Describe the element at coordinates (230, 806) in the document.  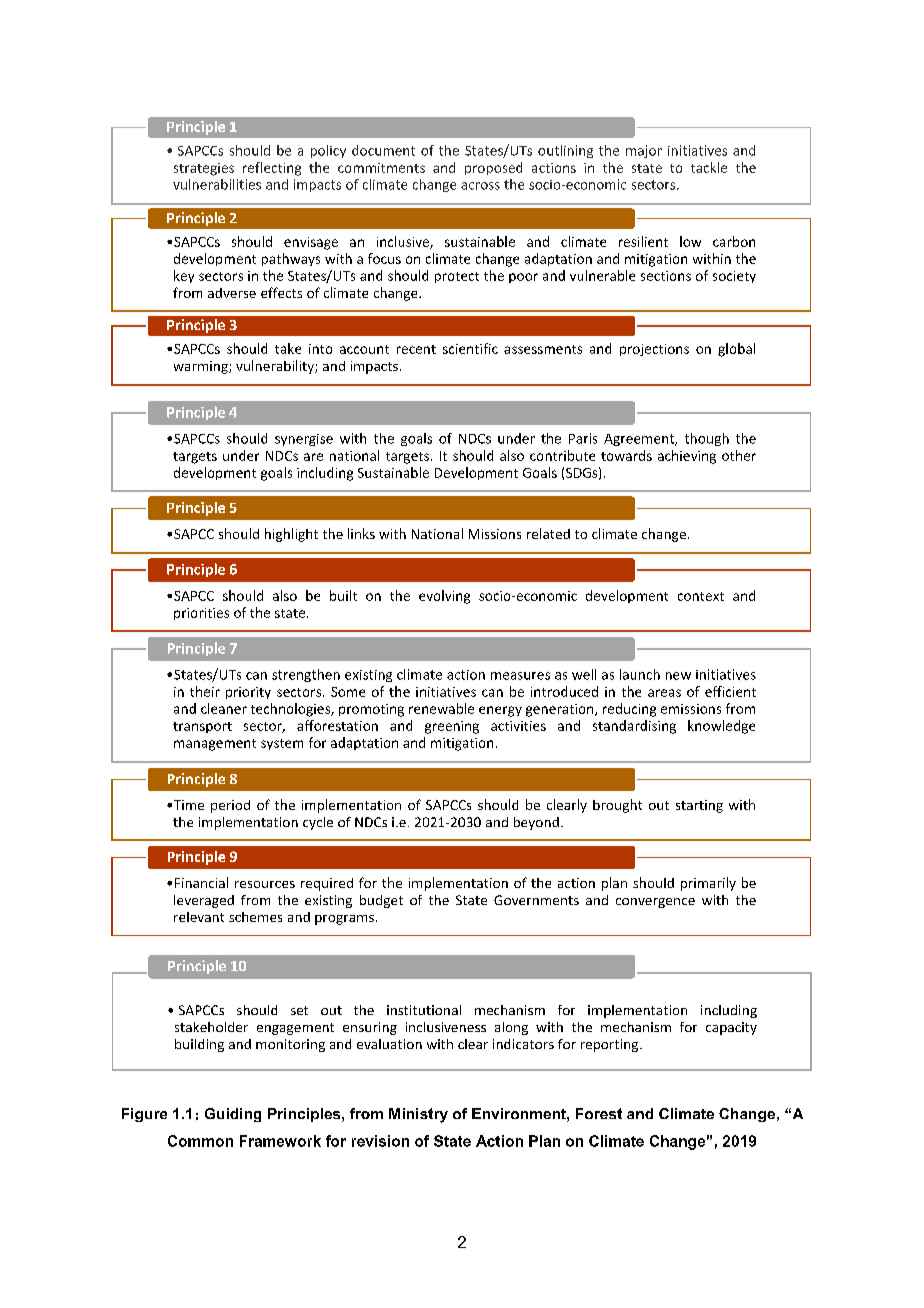
I see `period` at that location.
